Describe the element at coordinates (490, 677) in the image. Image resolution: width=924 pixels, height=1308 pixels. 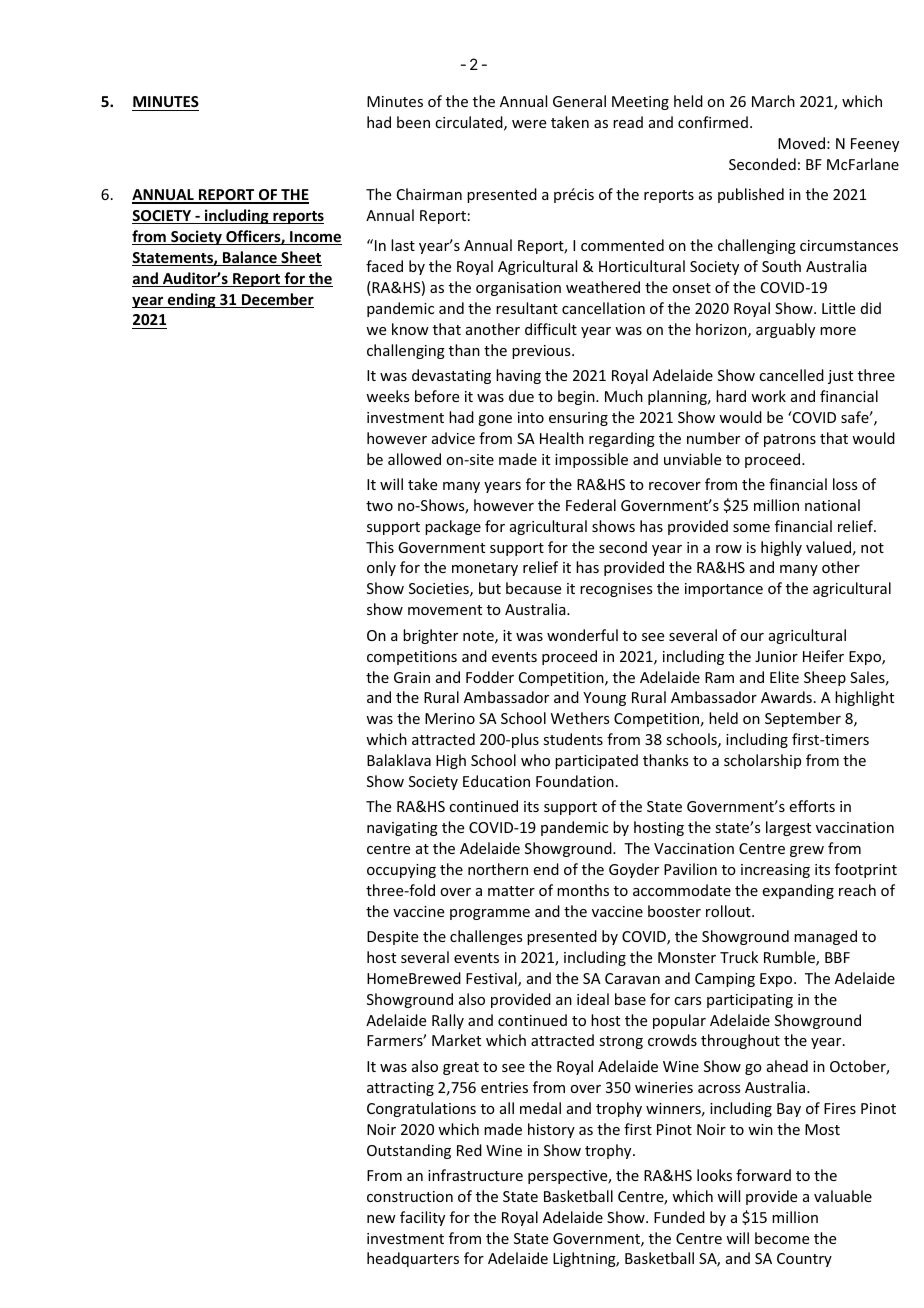
I see `Fodder` at that location.
